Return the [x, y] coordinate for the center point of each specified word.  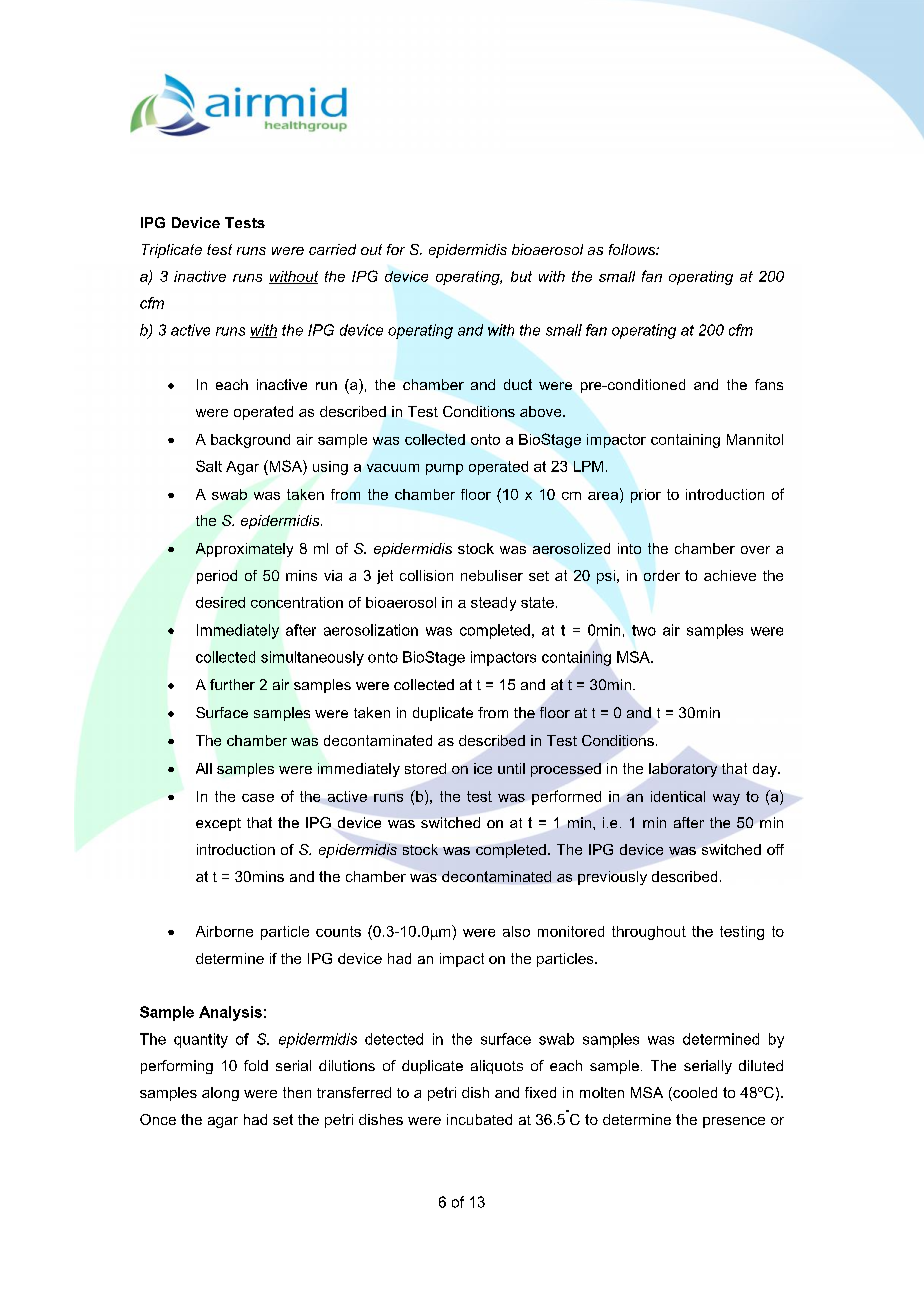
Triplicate [172, 251]
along [220, 1094]
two [644, 630]
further [232, 684]
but [521, 276]
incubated [479, 1119]
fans [769, 384]
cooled [694, 1094]
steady [493, 604]
